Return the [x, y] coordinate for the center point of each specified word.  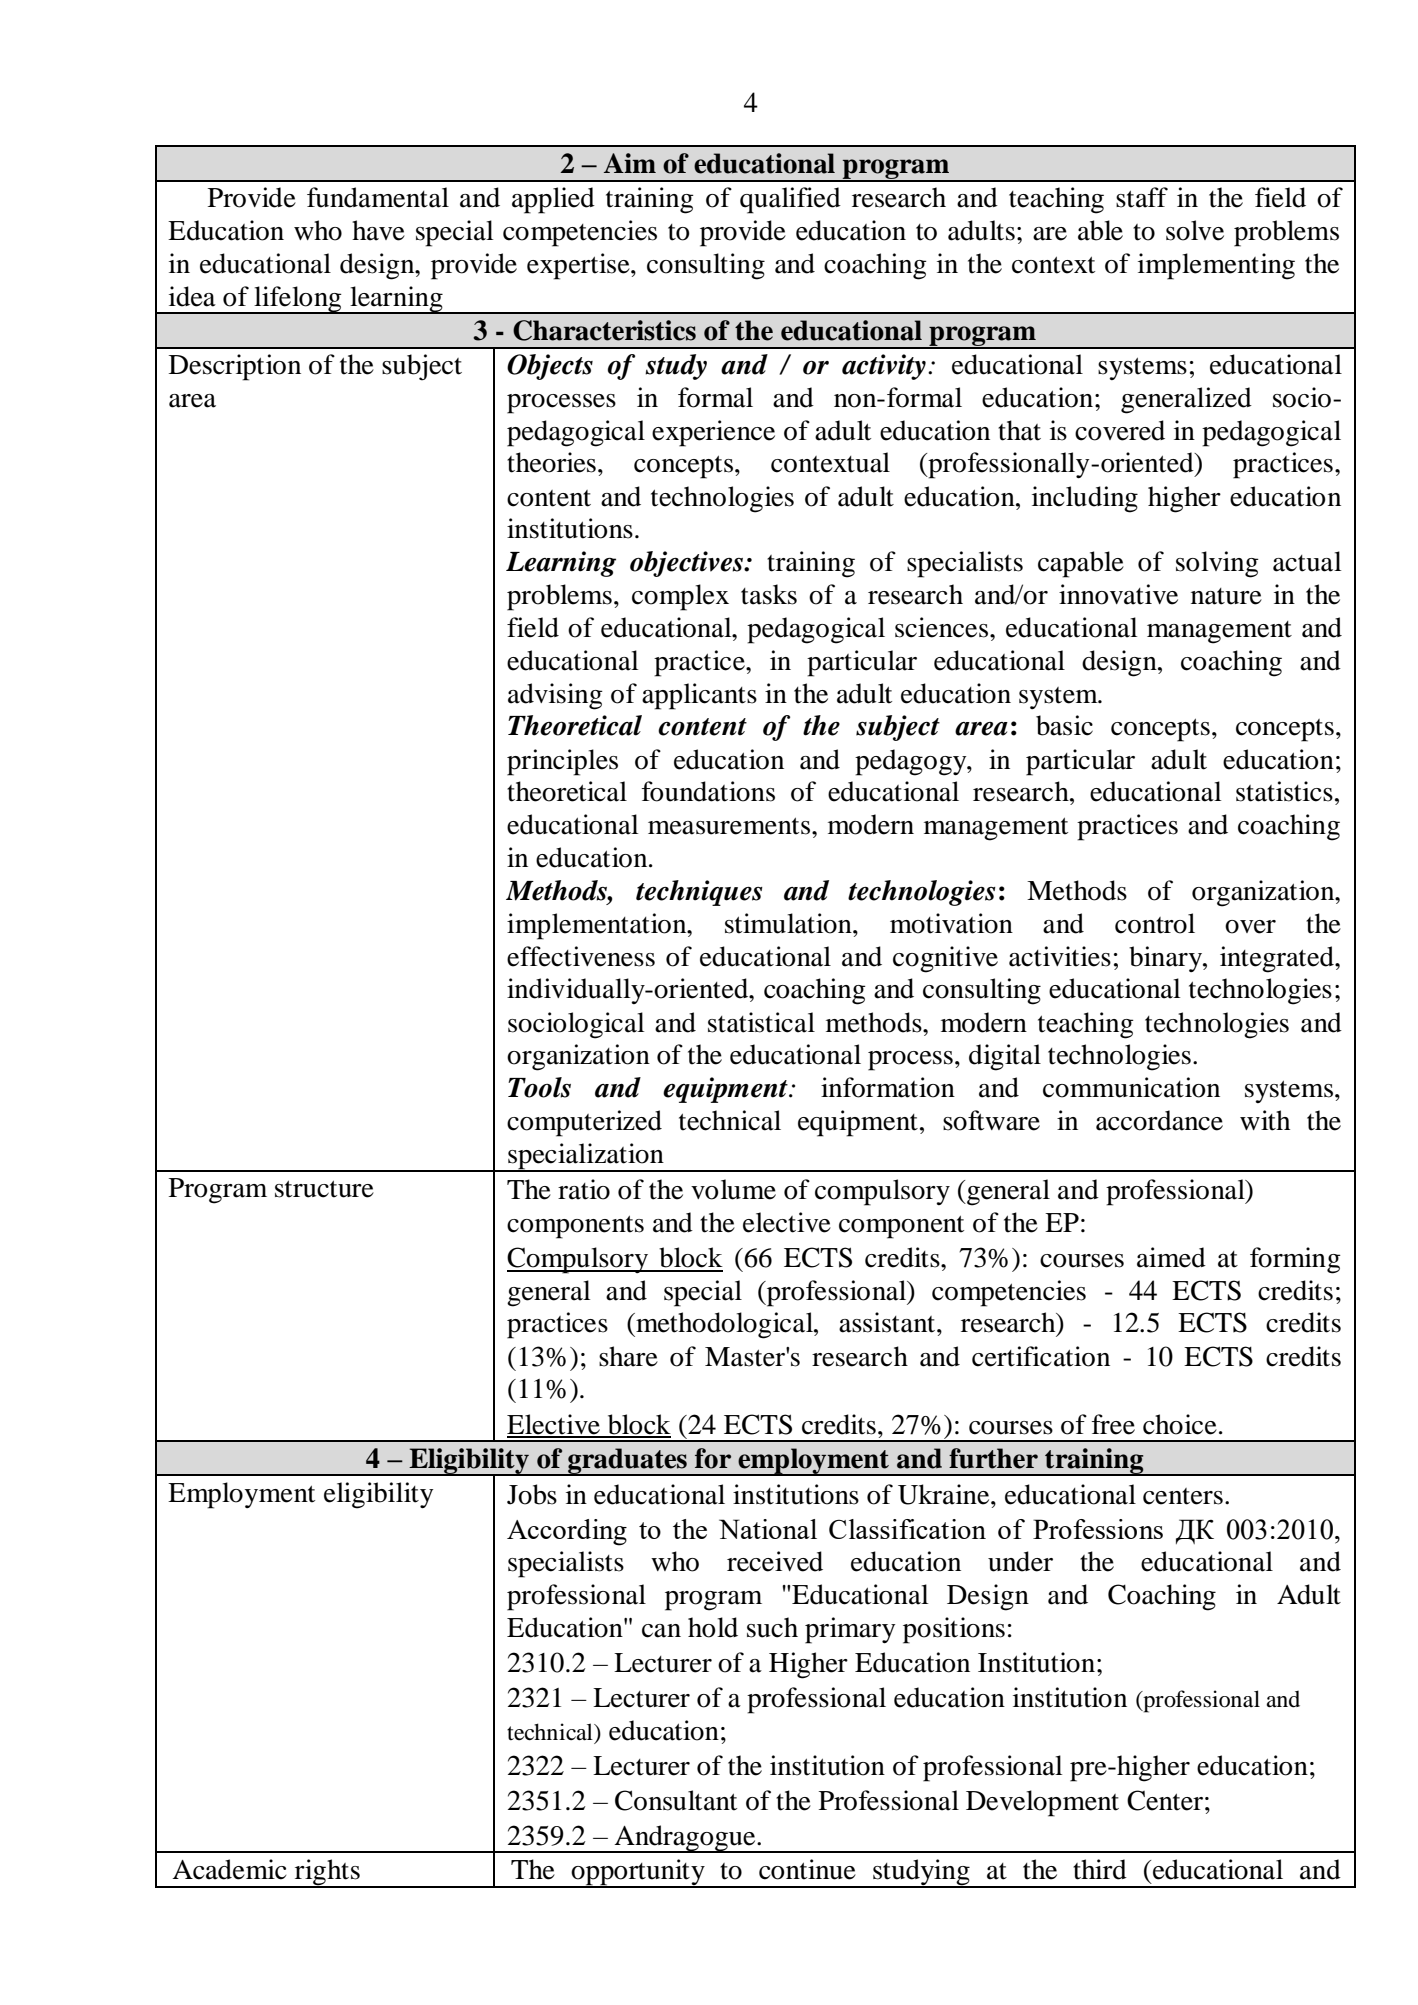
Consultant [676, 1800]
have [378, 230]
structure [324, 1189]
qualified [790, 200]
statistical [761, 1022]
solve [1195, 230]
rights [327, 1873]
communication [1131, 1087]
